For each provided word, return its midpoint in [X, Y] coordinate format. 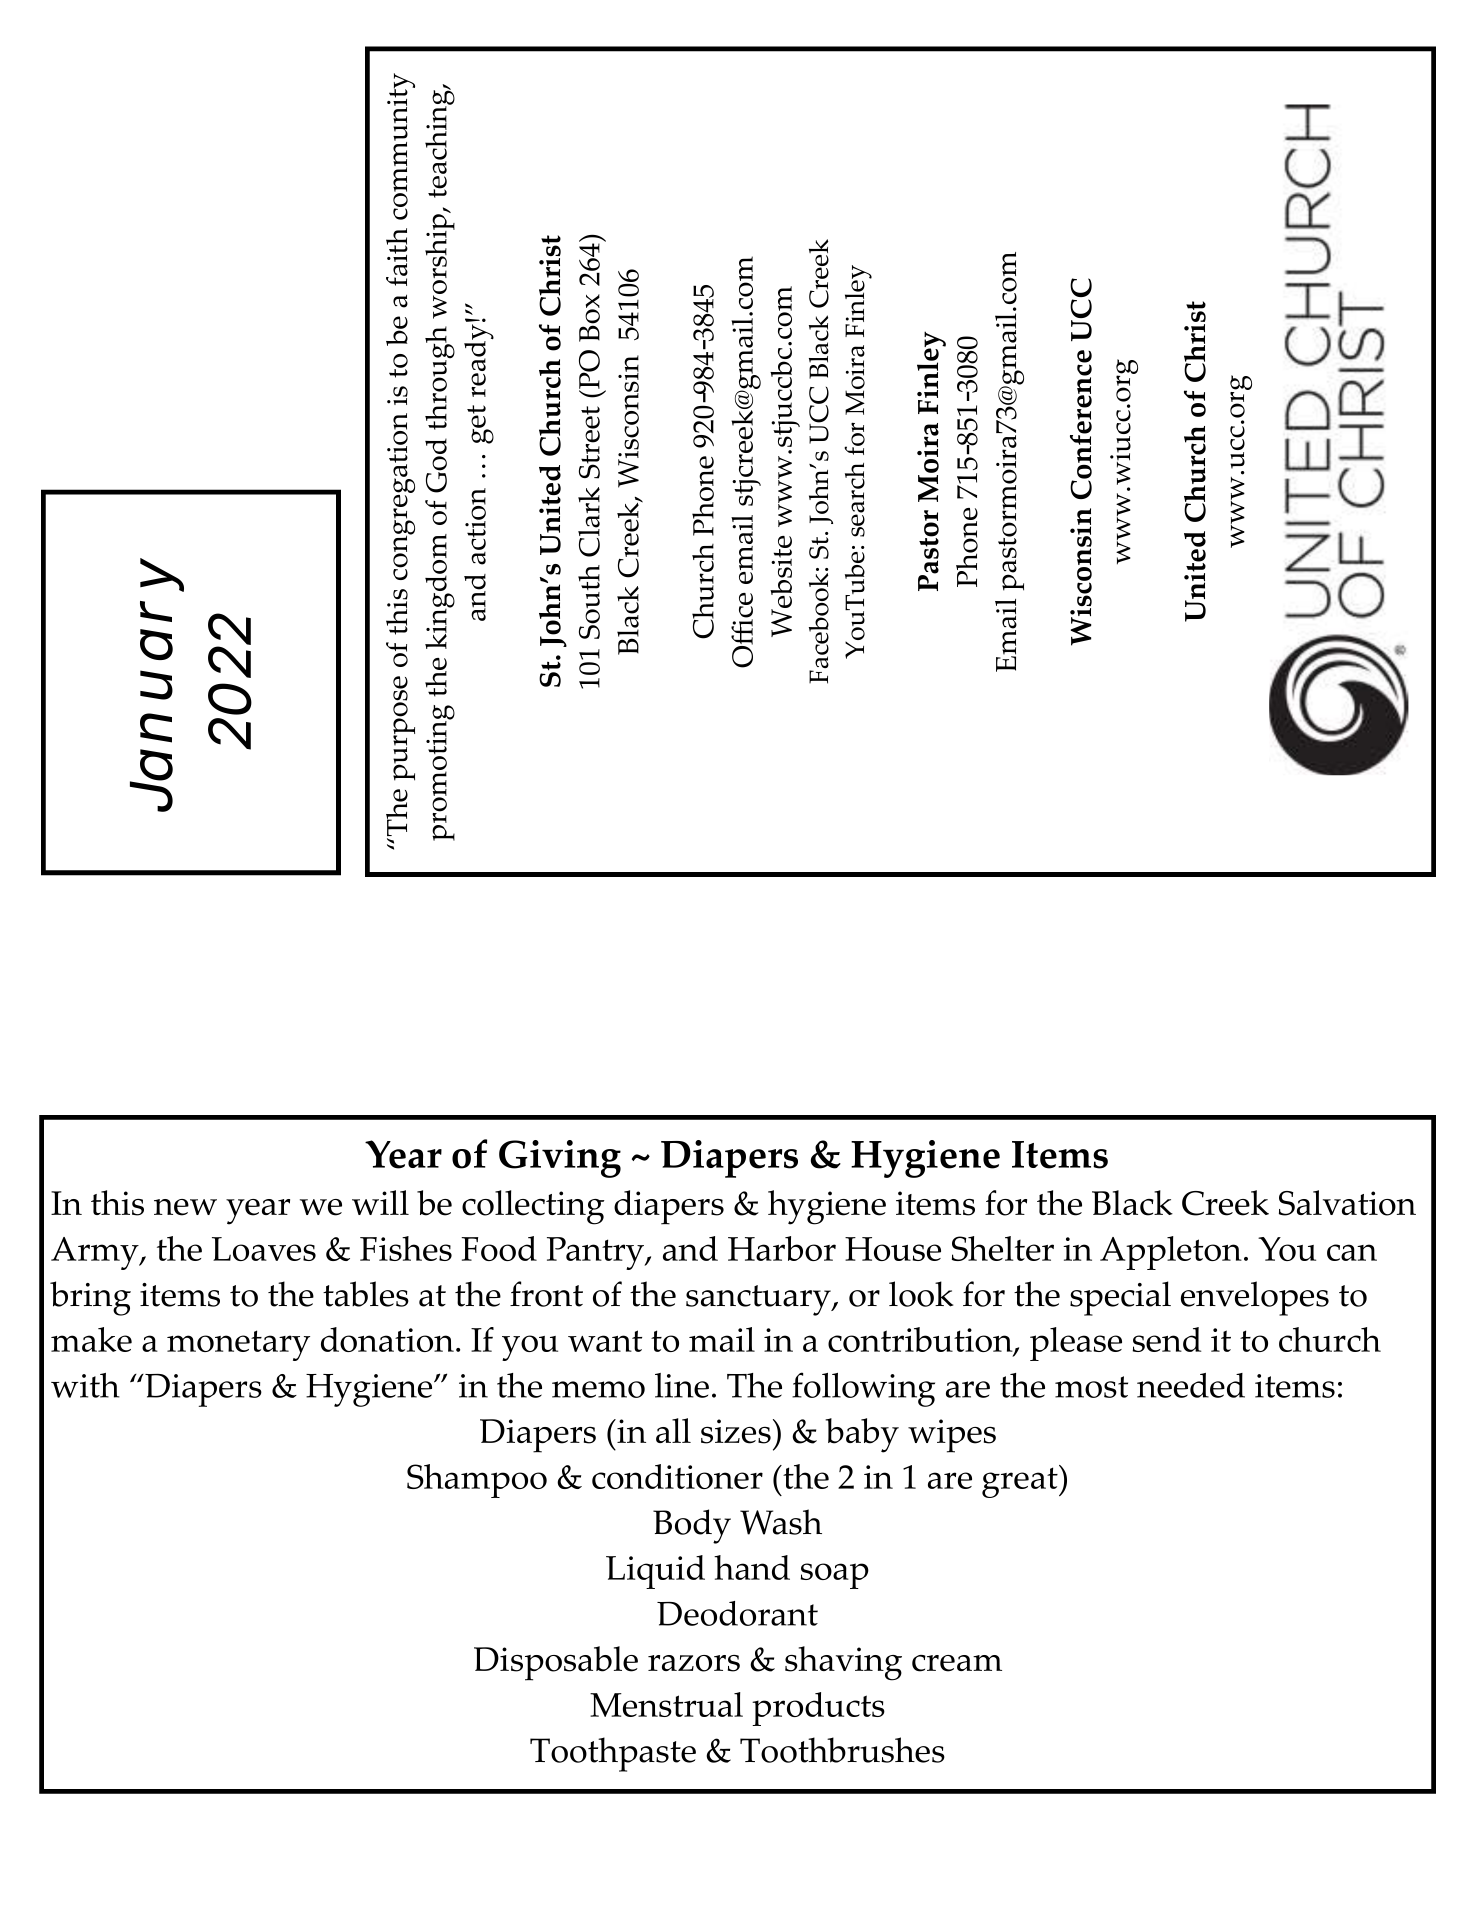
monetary [238, 1345]
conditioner [677, 1476]
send [1167, 1339]
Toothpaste [613, 1754]
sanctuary [759, 1300]
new [185, 1207]
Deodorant [737, 1613]
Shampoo [477, 1481]
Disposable [556, 1663]
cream [957, 1663]
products [818, 1709]
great [1021, 1481]
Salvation [1347, 1203]
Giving [560, 1159]
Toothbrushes [842, 1750]
